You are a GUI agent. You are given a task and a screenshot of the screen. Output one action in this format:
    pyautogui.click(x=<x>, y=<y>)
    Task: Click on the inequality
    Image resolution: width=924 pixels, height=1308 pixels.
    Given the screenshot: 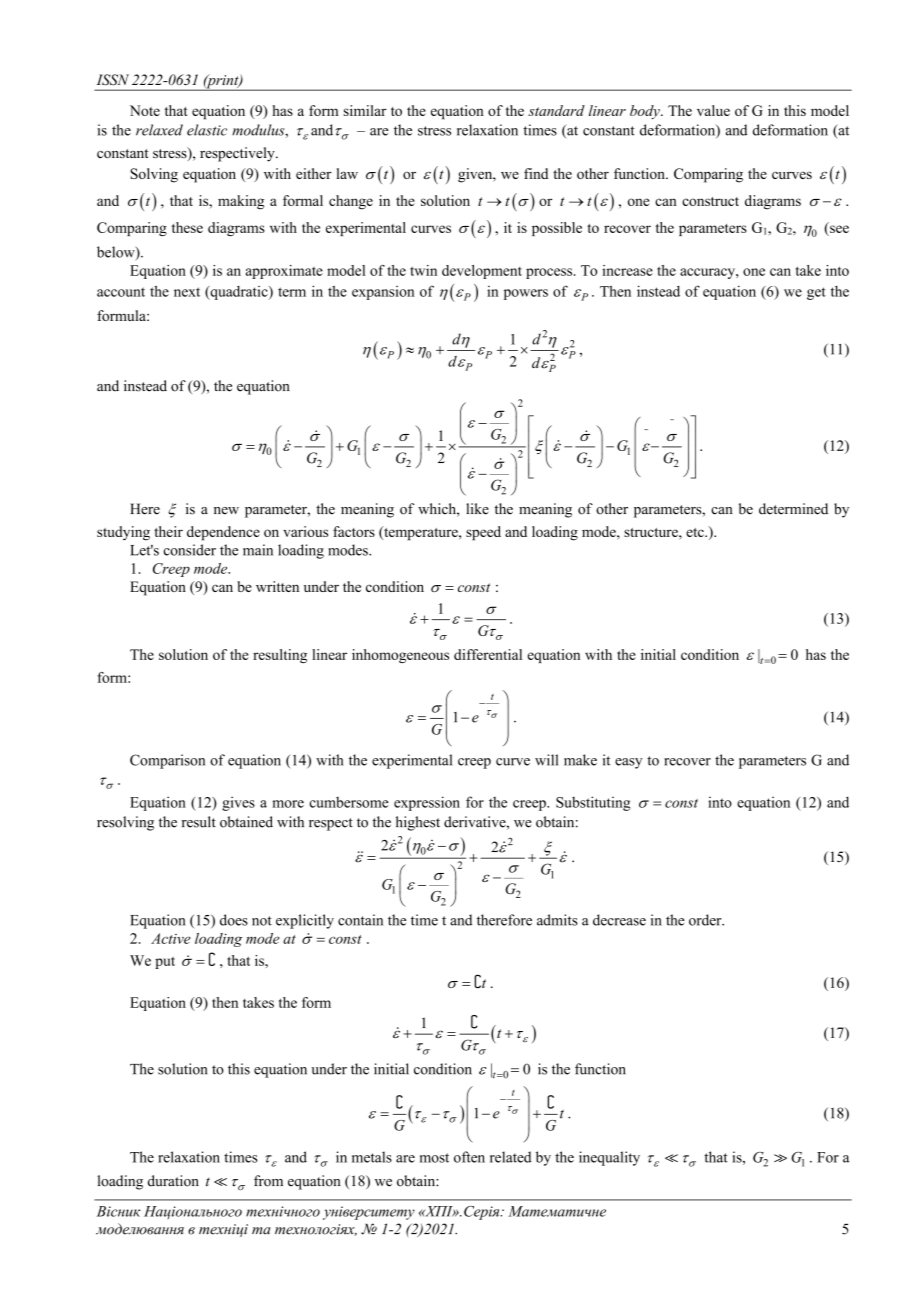 What is the action you would take?
    pyautogui.click(x=609, y=1158)
